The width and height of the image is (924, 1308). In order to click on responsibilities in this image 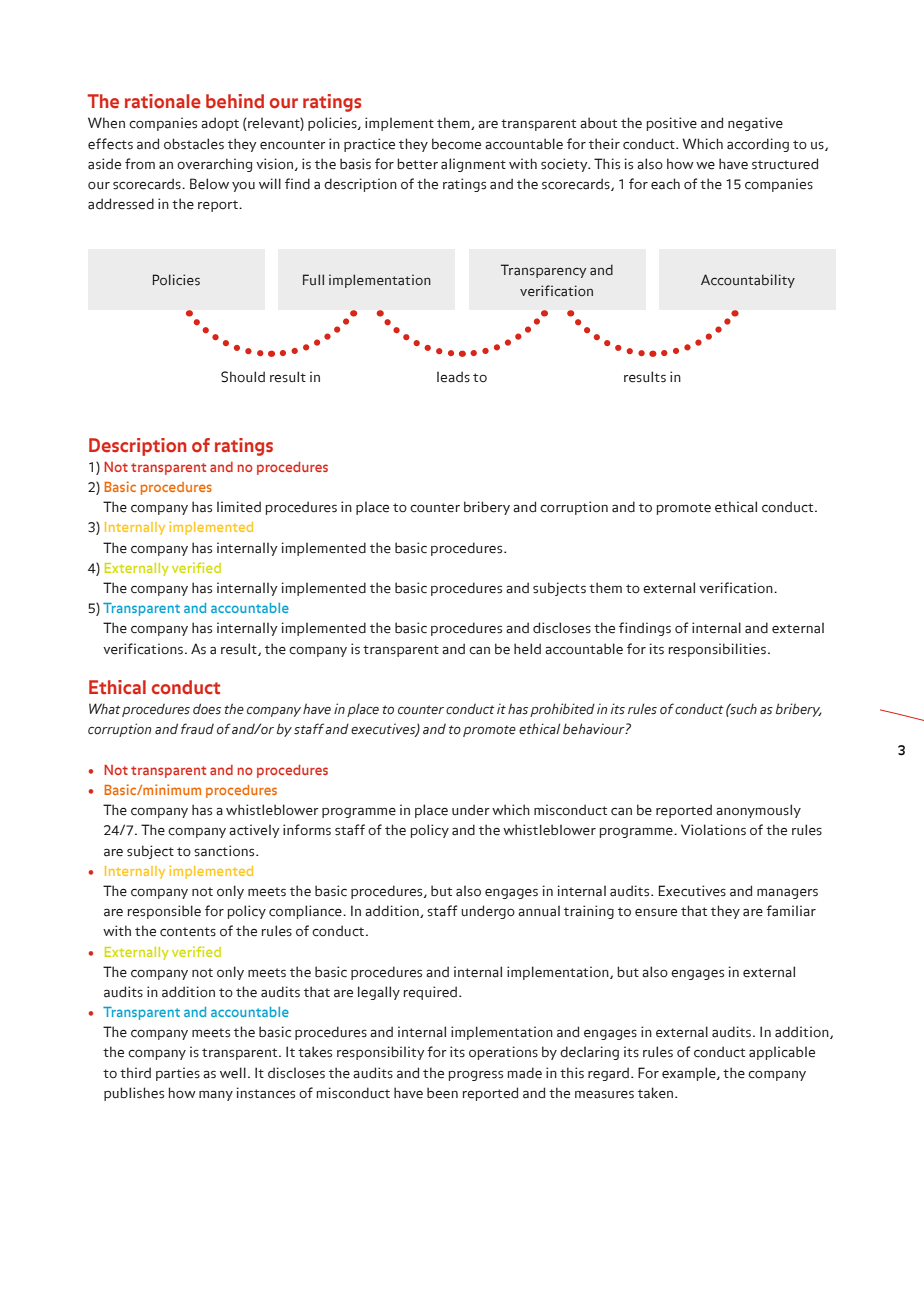, I will do `click(717, 650)`.
